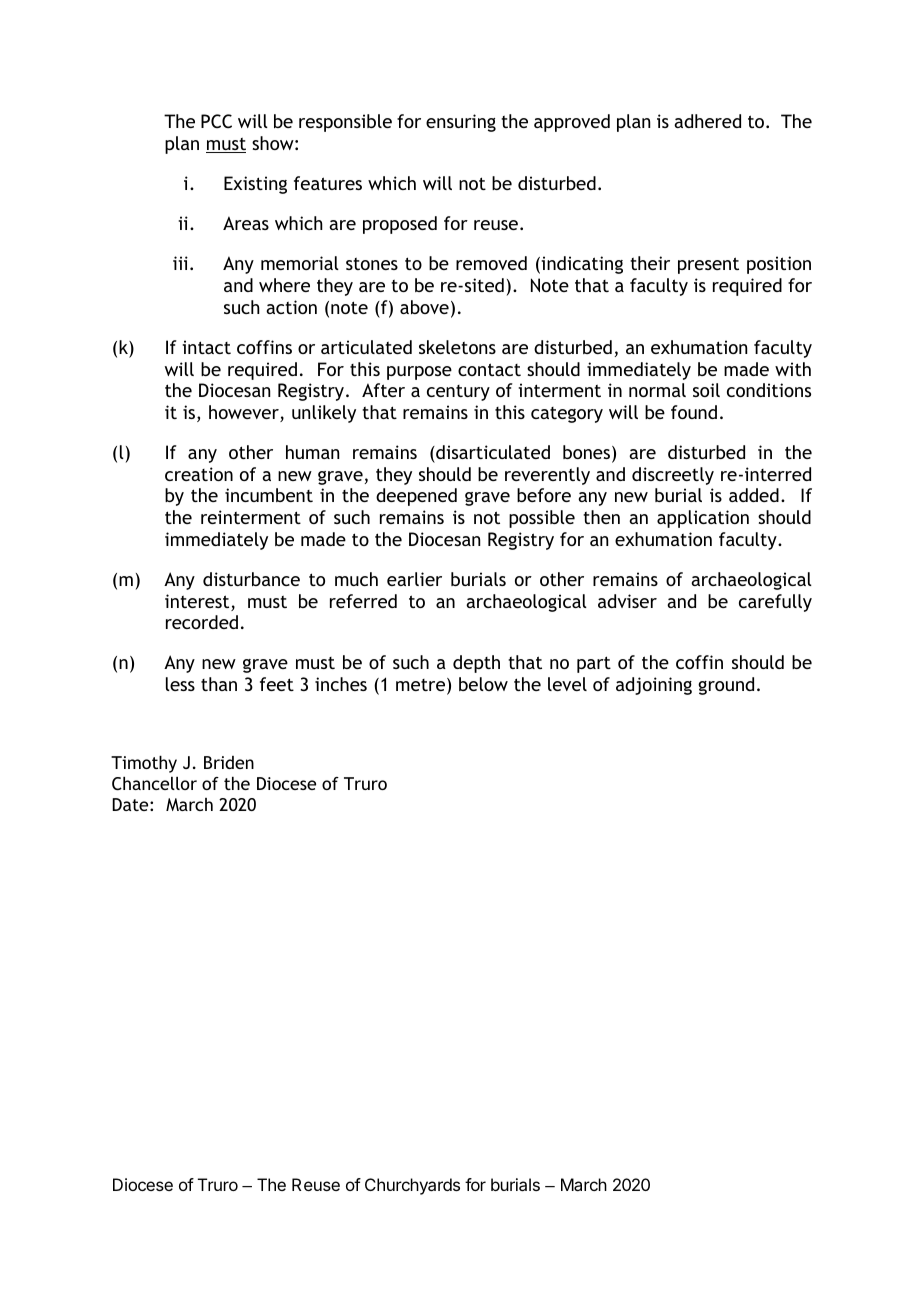 Image resolution: width=924 pixels, height=1307 pixels. What do you see at coordinates (251, 579) in the page?
I see `disturbance` at bounding box center [251, 579].
